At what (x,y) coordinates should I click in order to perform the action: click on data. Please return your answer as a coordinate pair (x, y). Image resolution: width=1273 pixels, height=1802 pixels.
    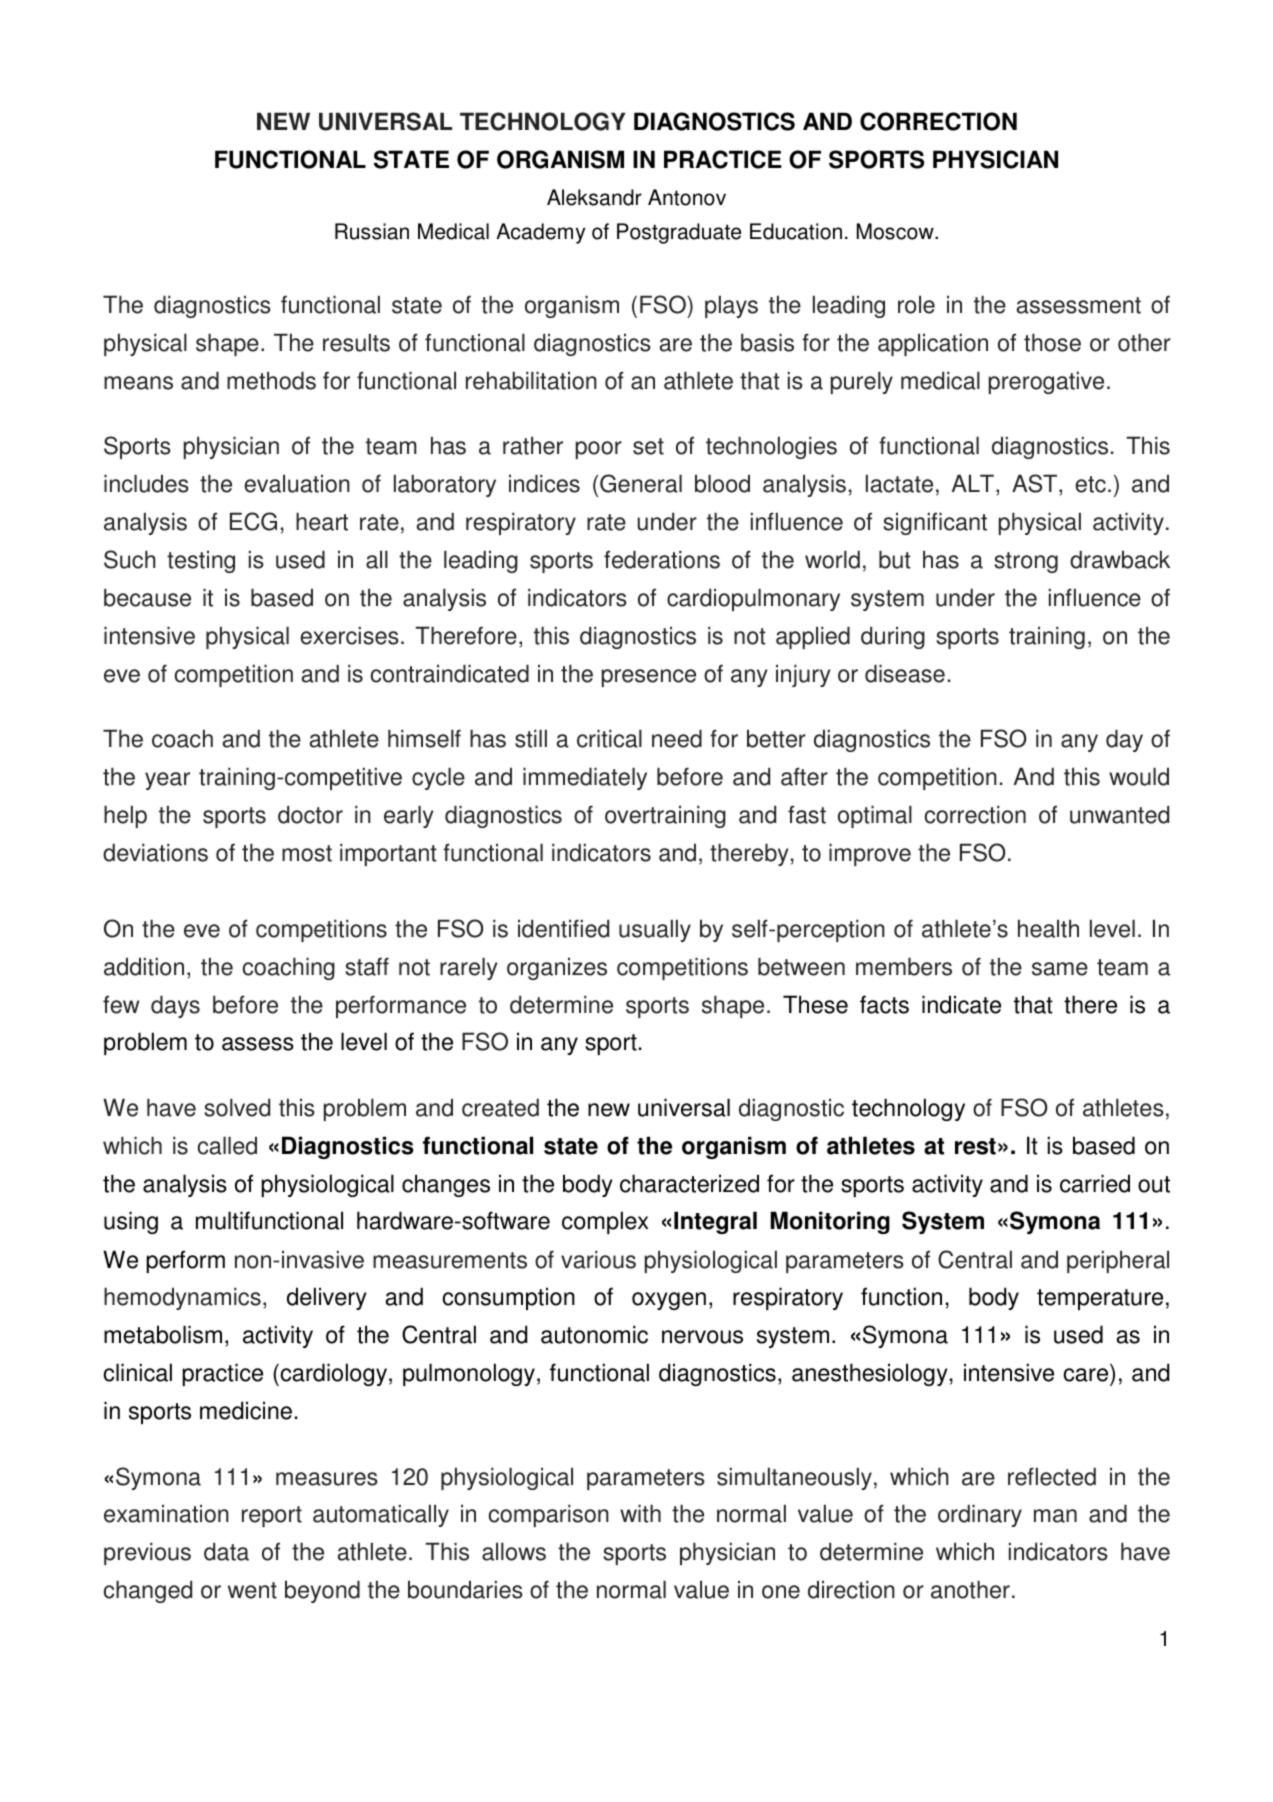
    Looking at the image, I should click on (226, 1551).
